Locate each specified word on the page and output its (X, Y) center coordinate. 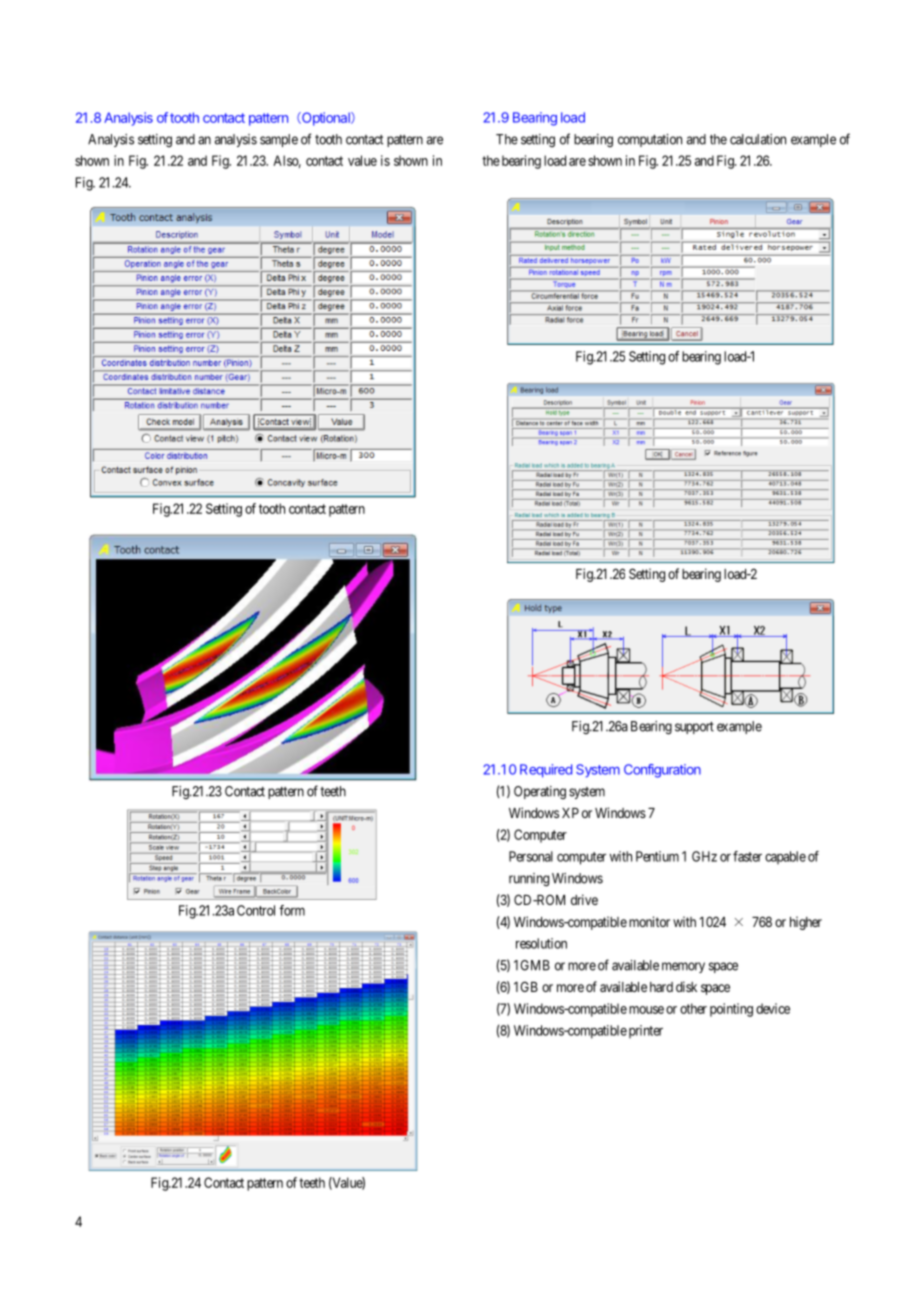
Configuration (662, 771)
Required (546, 771)
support (694, 728)
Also (287, 161)
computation (650, 140)
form (292, 910)
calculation (758, 139)
